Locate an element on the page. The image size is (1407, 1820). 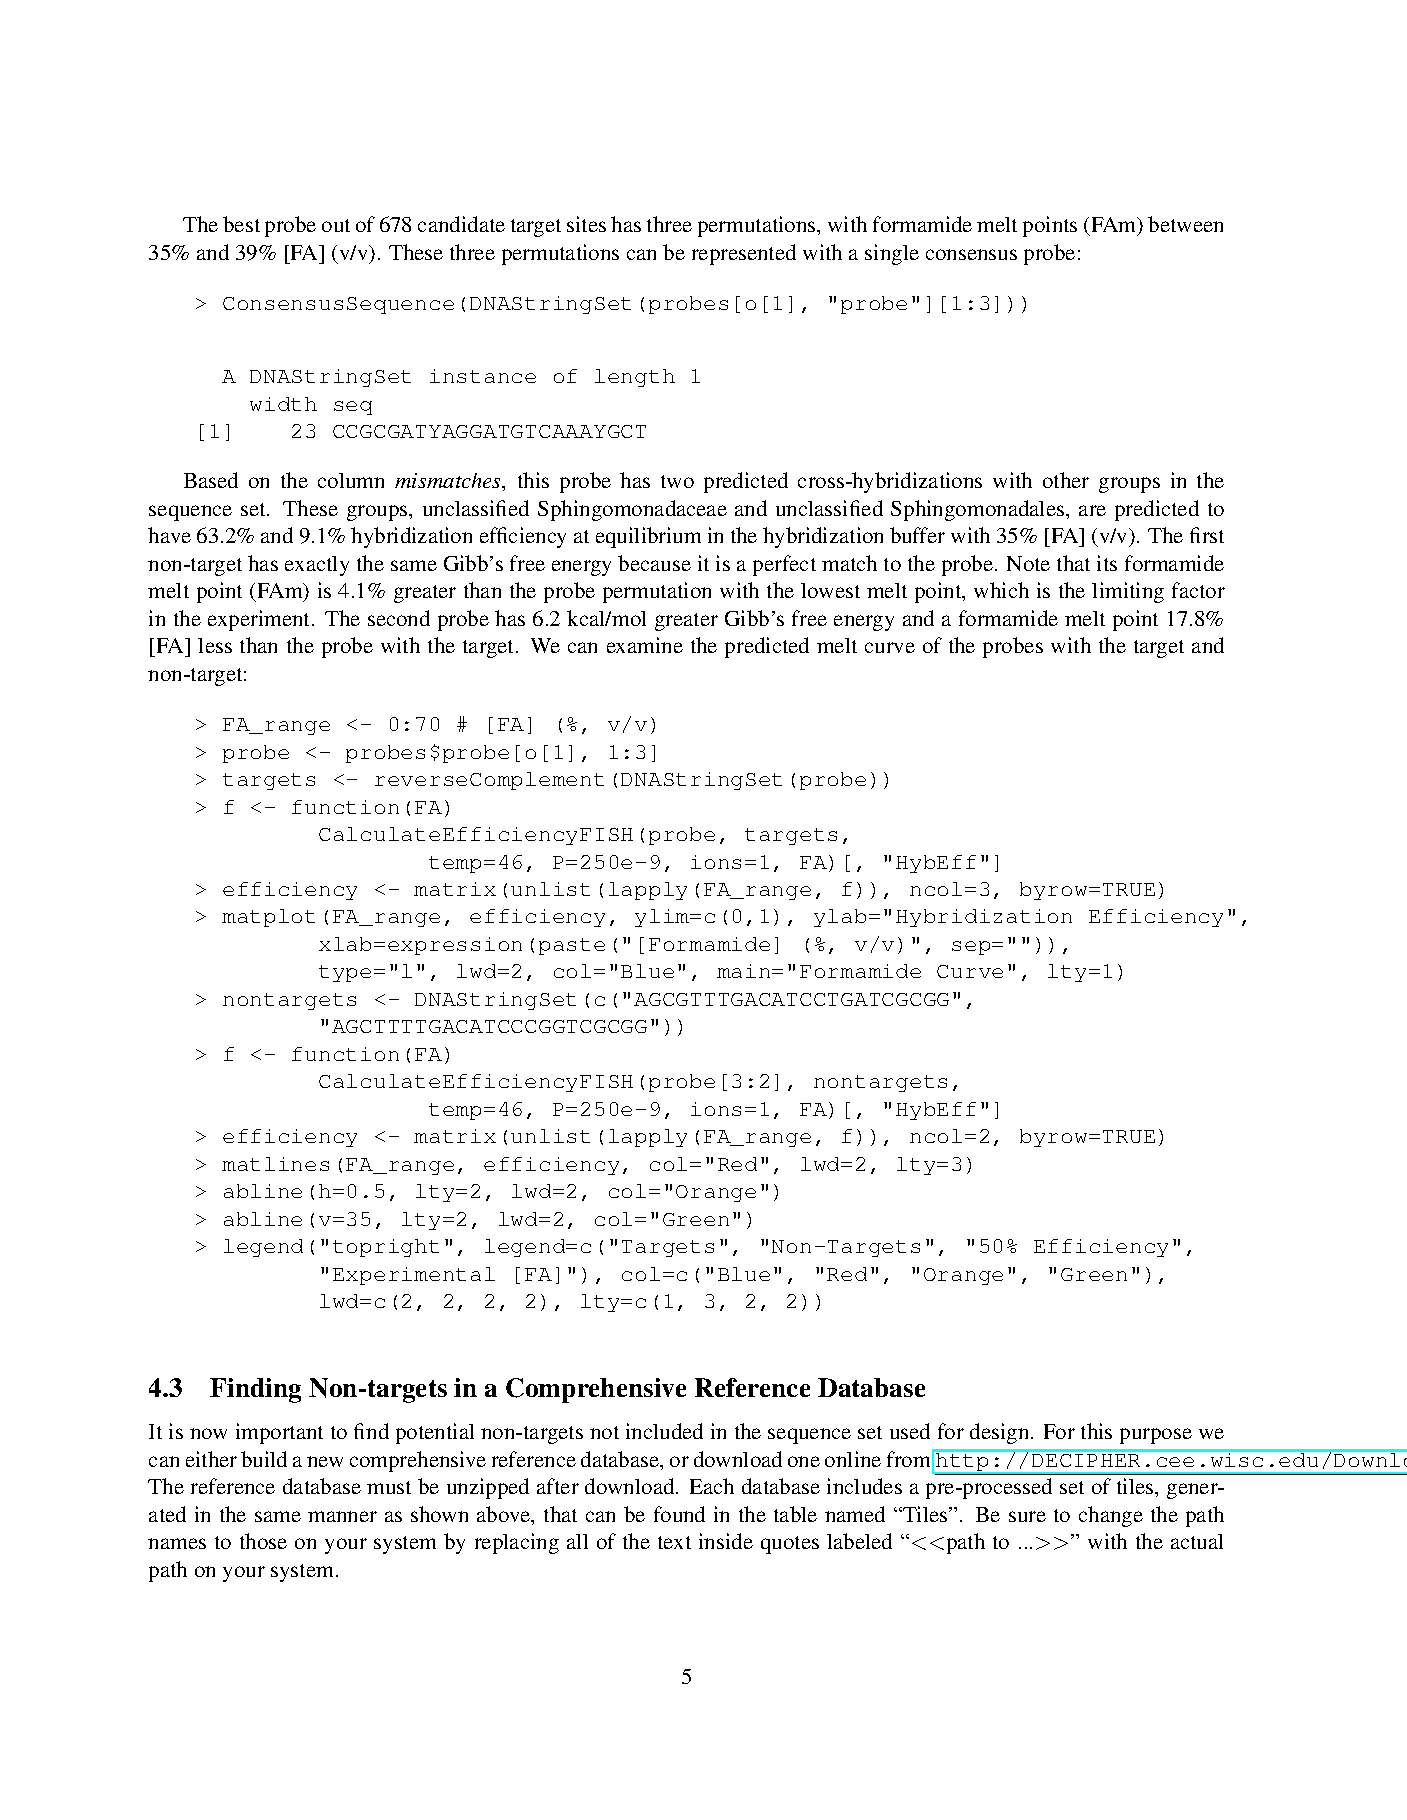
less is located at coordinates (215, 645).
